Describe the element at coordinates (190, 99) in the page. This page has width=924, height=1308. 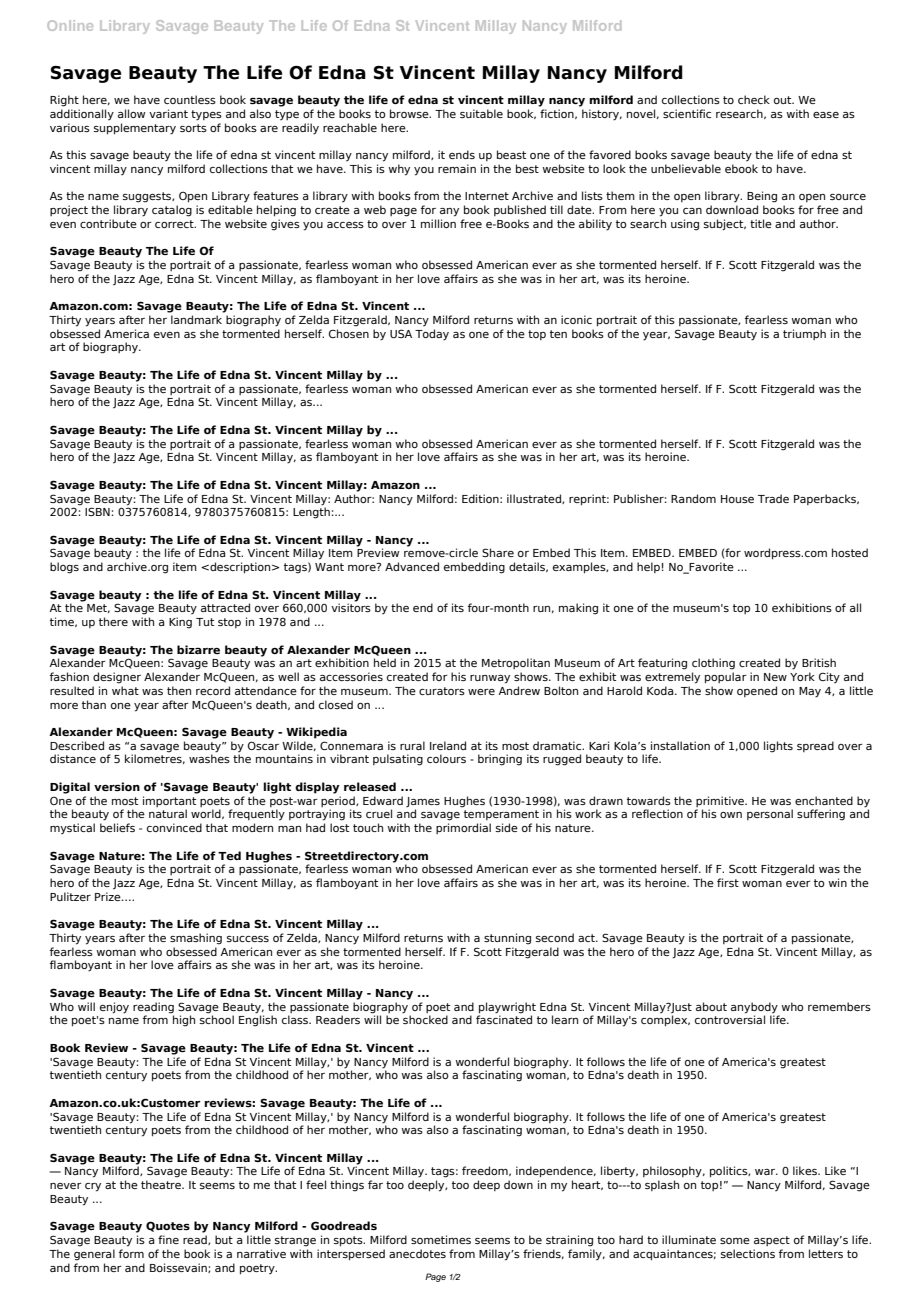
I see `countless` at that location.
